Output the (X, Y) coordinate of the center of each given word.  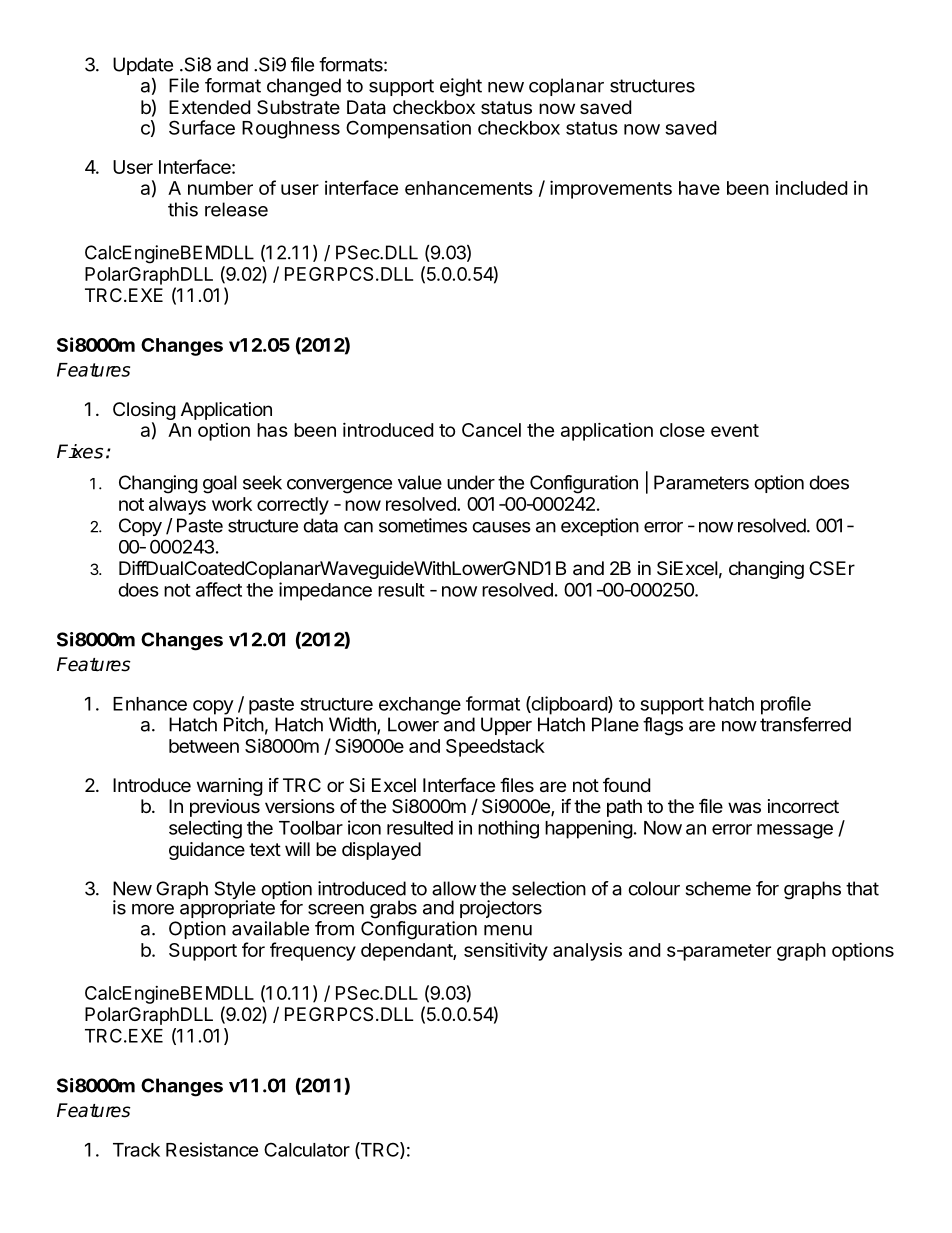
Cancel (491, 430)
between (204, 746)
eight (461, 87)
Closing (144, 411)
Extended (209, 107)
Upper (506, 726)
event (735, 430)
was (744, 807)
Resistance (212, 1149)
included (811, 188)
